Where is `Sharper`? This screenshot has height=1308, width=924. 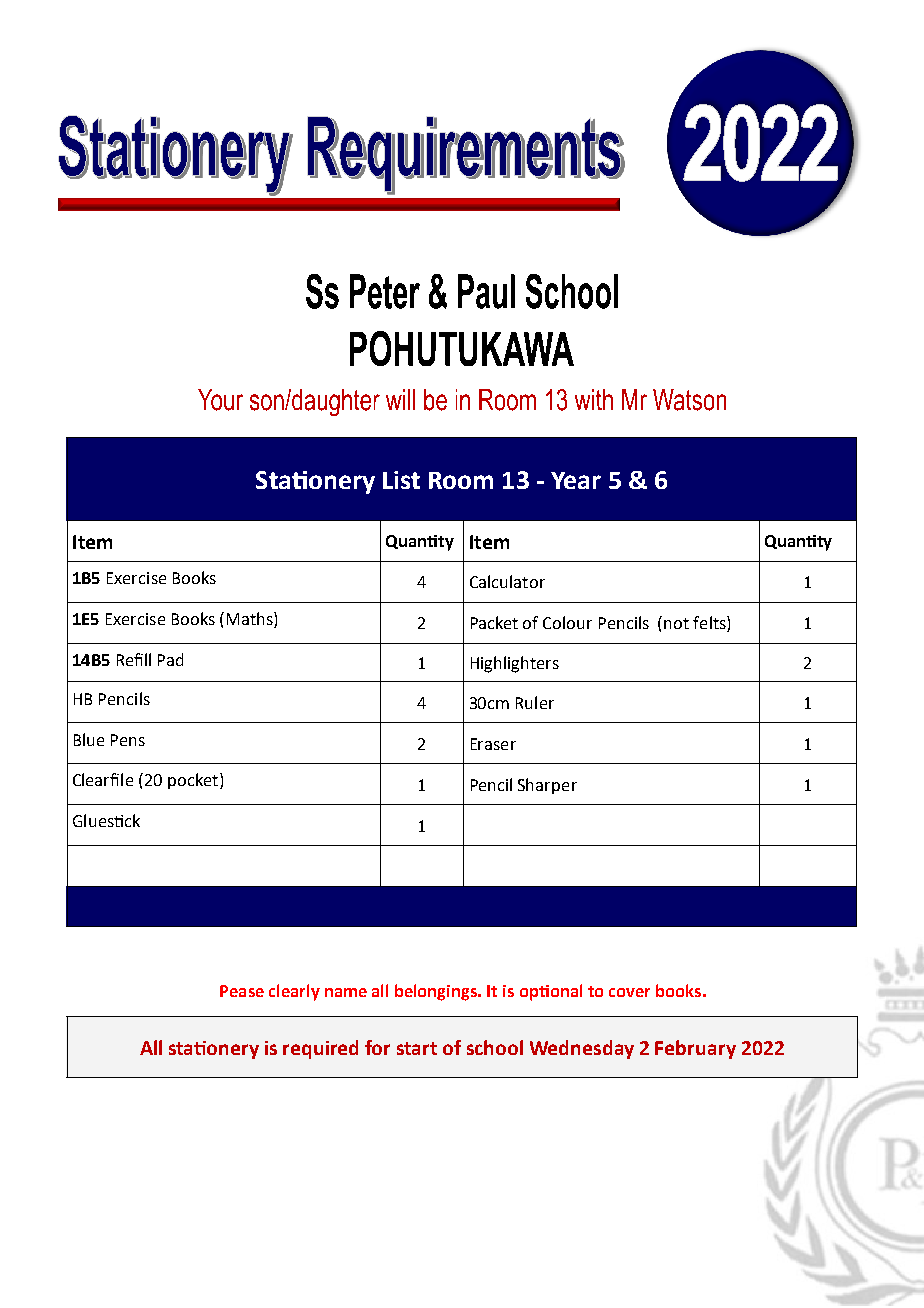 Sharper is located at coordinates (547, 786).
